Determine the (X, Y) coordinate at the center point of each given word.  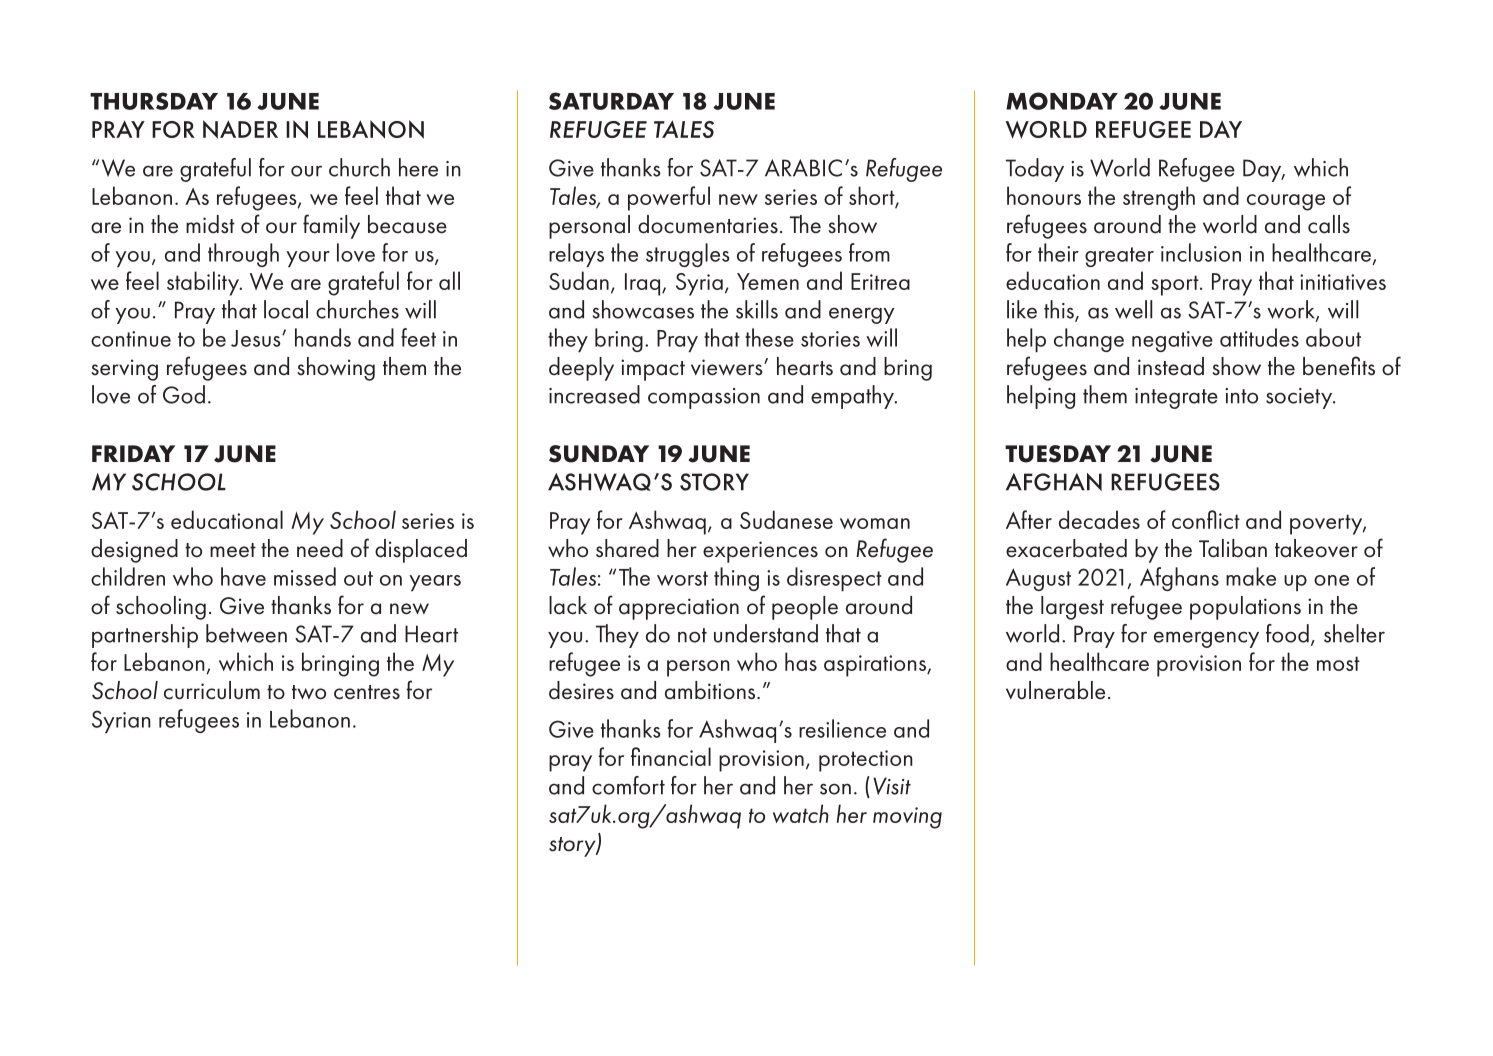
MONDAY (1062, 101)
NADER (240, 129)
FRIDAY (133, 453)
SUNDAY (599, 454)
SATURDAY (611, 101)
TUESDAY (1058, 454)
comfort (628, 785)
